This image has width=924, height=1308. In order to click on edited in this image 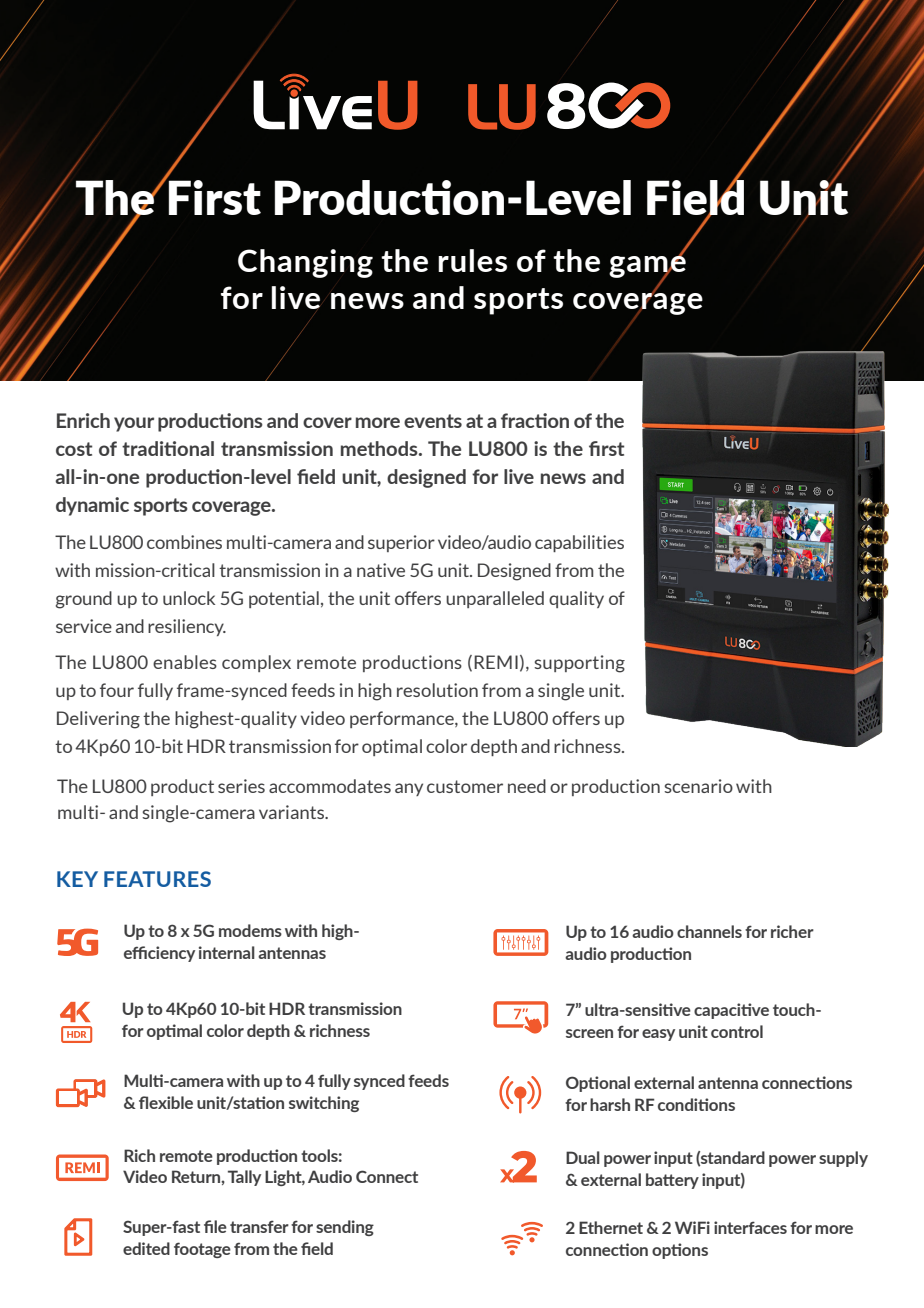, I will do `click(146, 1248)`.
